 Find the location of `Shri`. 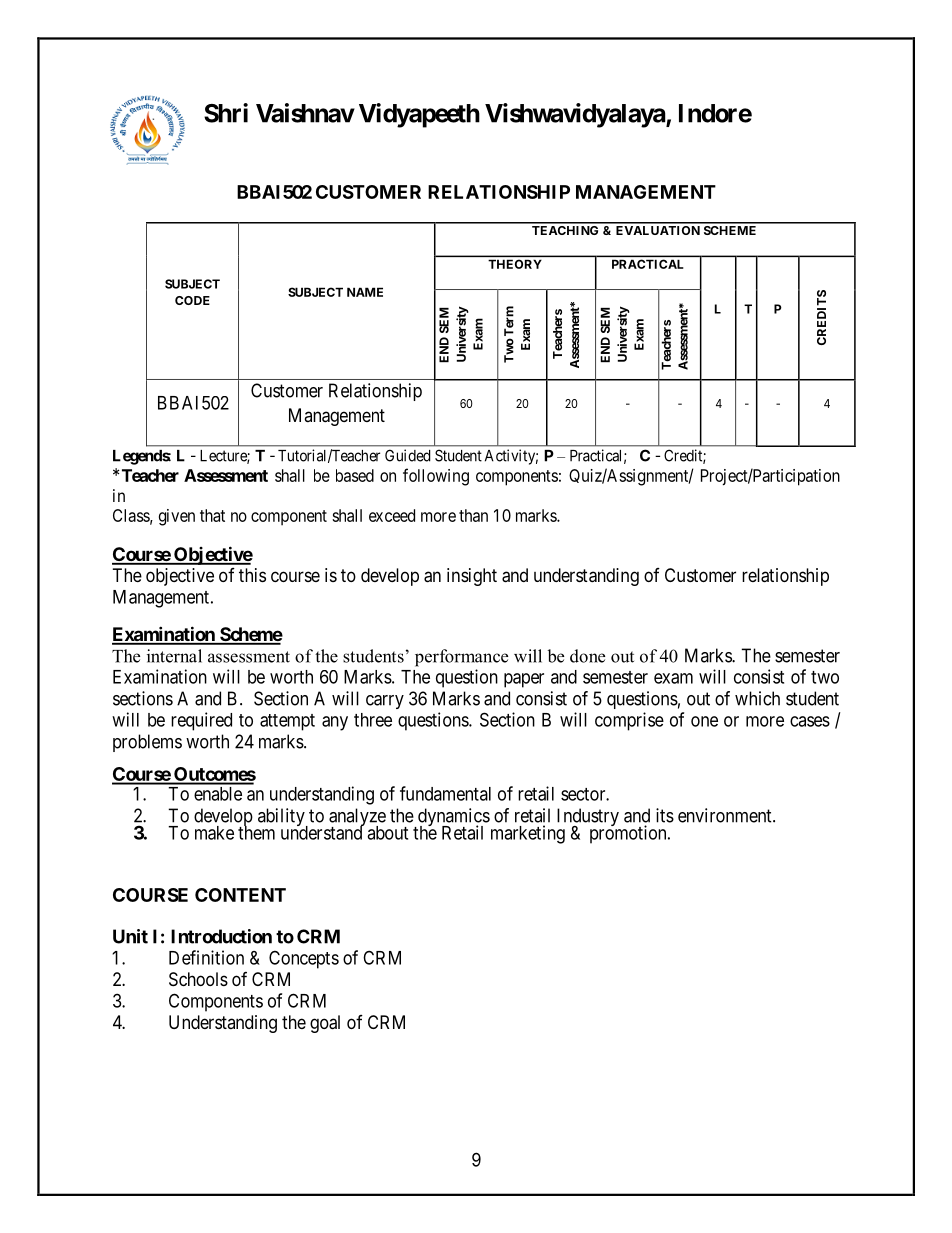

Shri is located at coordinates (226, 113).
